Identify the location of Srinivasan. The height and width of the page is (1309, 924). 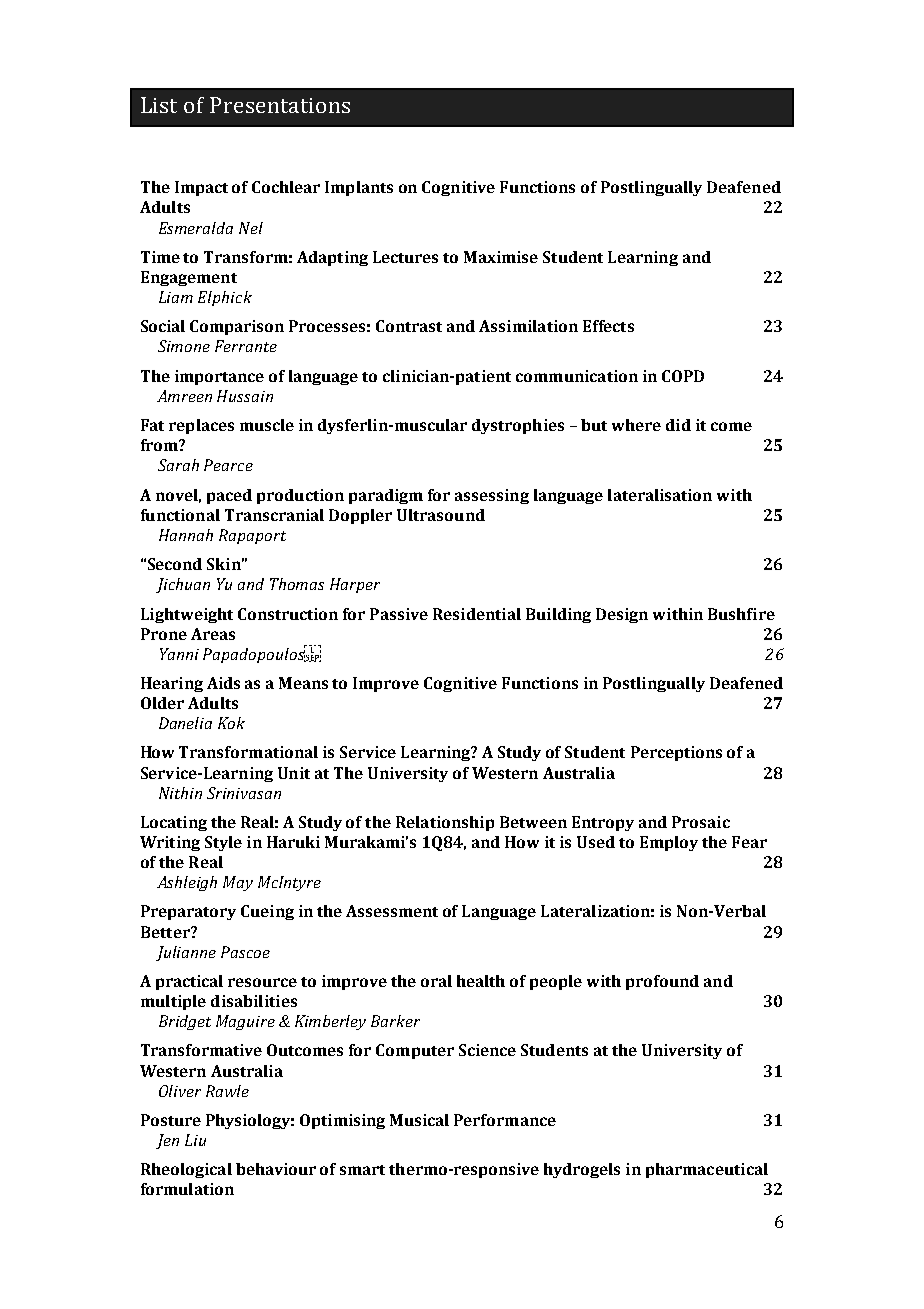
(244, 793).
